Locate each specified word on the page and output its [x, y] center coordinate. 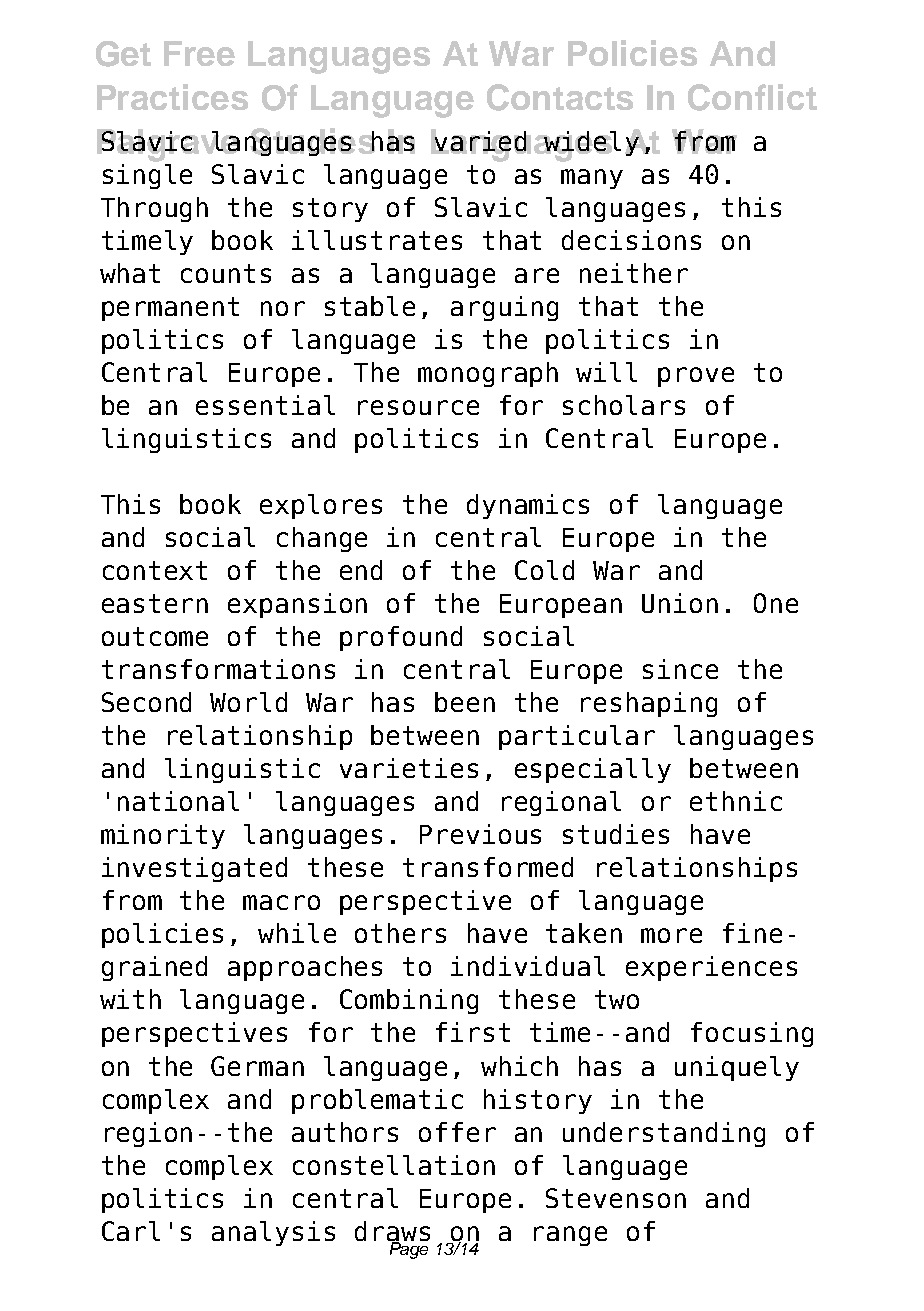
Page [408, 1249]
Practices [172, 97]
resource [418, 407]
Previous [480, 834]
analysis [273, 1233]
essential [265, 405]
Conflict [752, 97]
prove [696, 377]
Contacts [560, 97]
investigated [194, 869]
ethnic [736, 801]
